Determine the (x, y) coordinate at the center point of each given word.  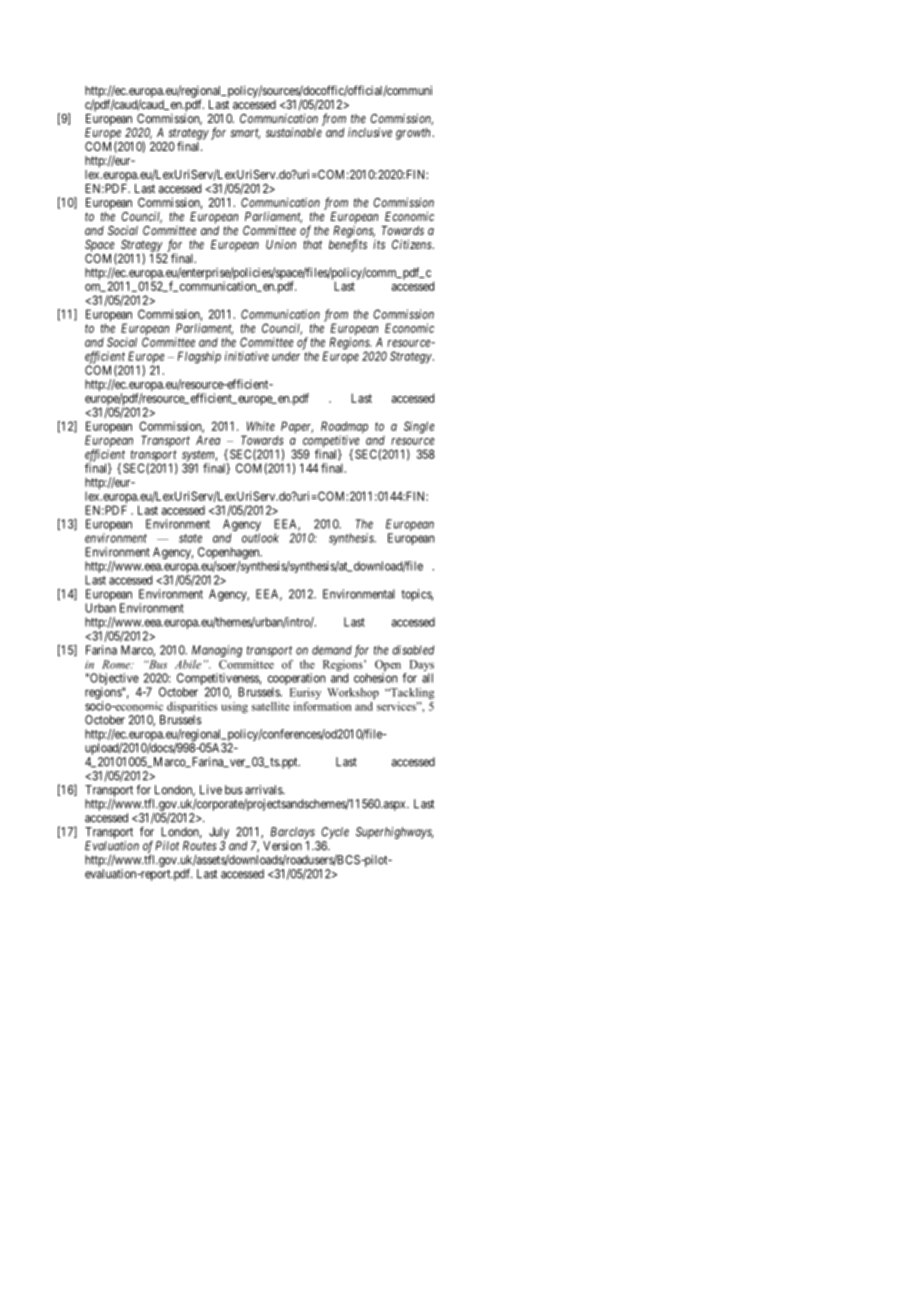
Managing (217, 651)
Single (419, 427)
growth (414, 134)
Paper (297, 427)
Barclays (292, 833)
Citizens (413, 244)
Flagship (199, 357)
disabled (413, 650)
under (286, 356)
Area (208, 440)
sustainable (294, 132)
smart (245, 133)
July (219, 833)
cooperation (296, 680)
